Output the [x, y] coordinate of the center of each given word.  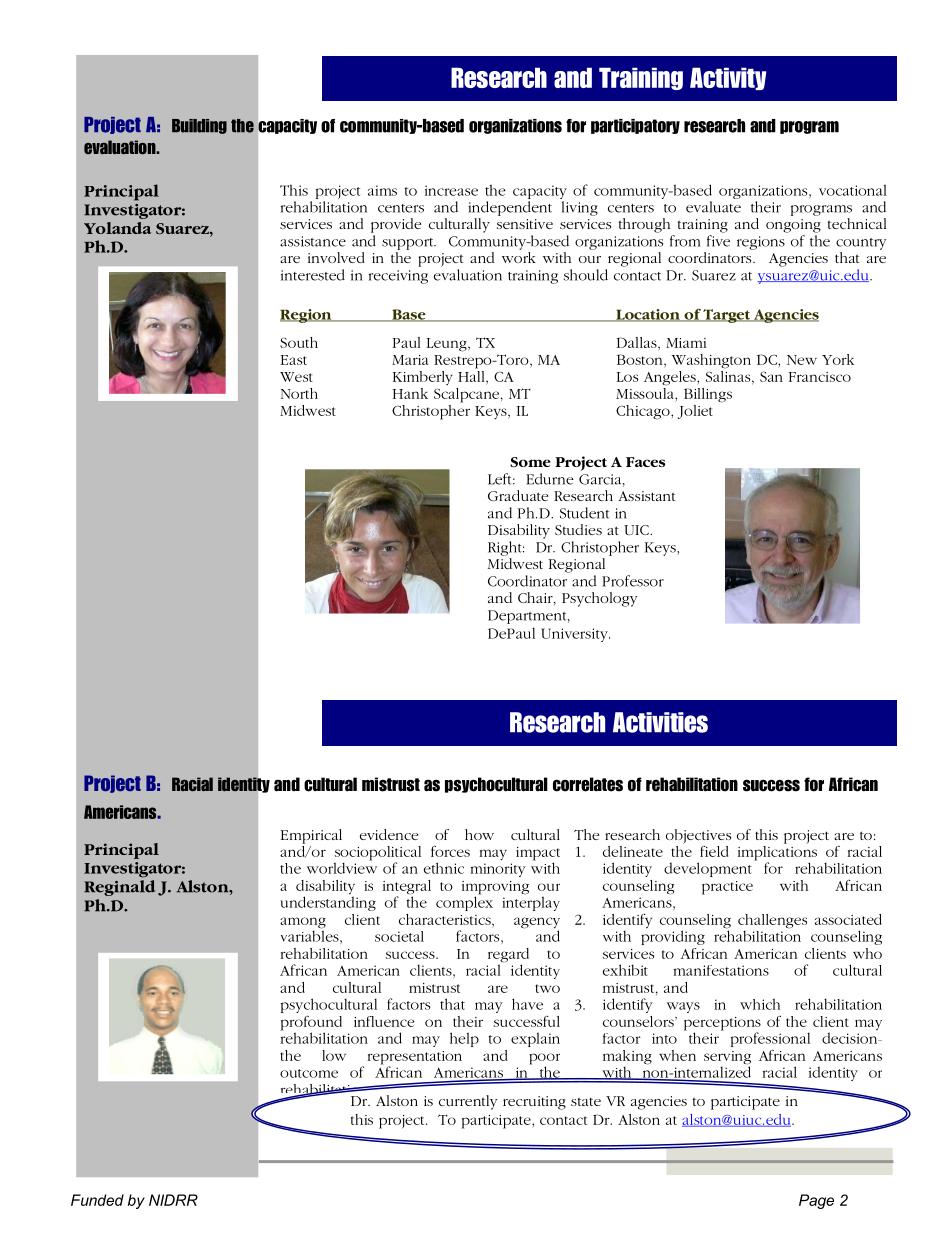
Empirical [311, 836]
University [575, 635]
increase [451, 190]
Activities [660, 722]
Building [199, 126]
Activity [728, 78]
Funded [97, 1200]
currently [468, 1102]
